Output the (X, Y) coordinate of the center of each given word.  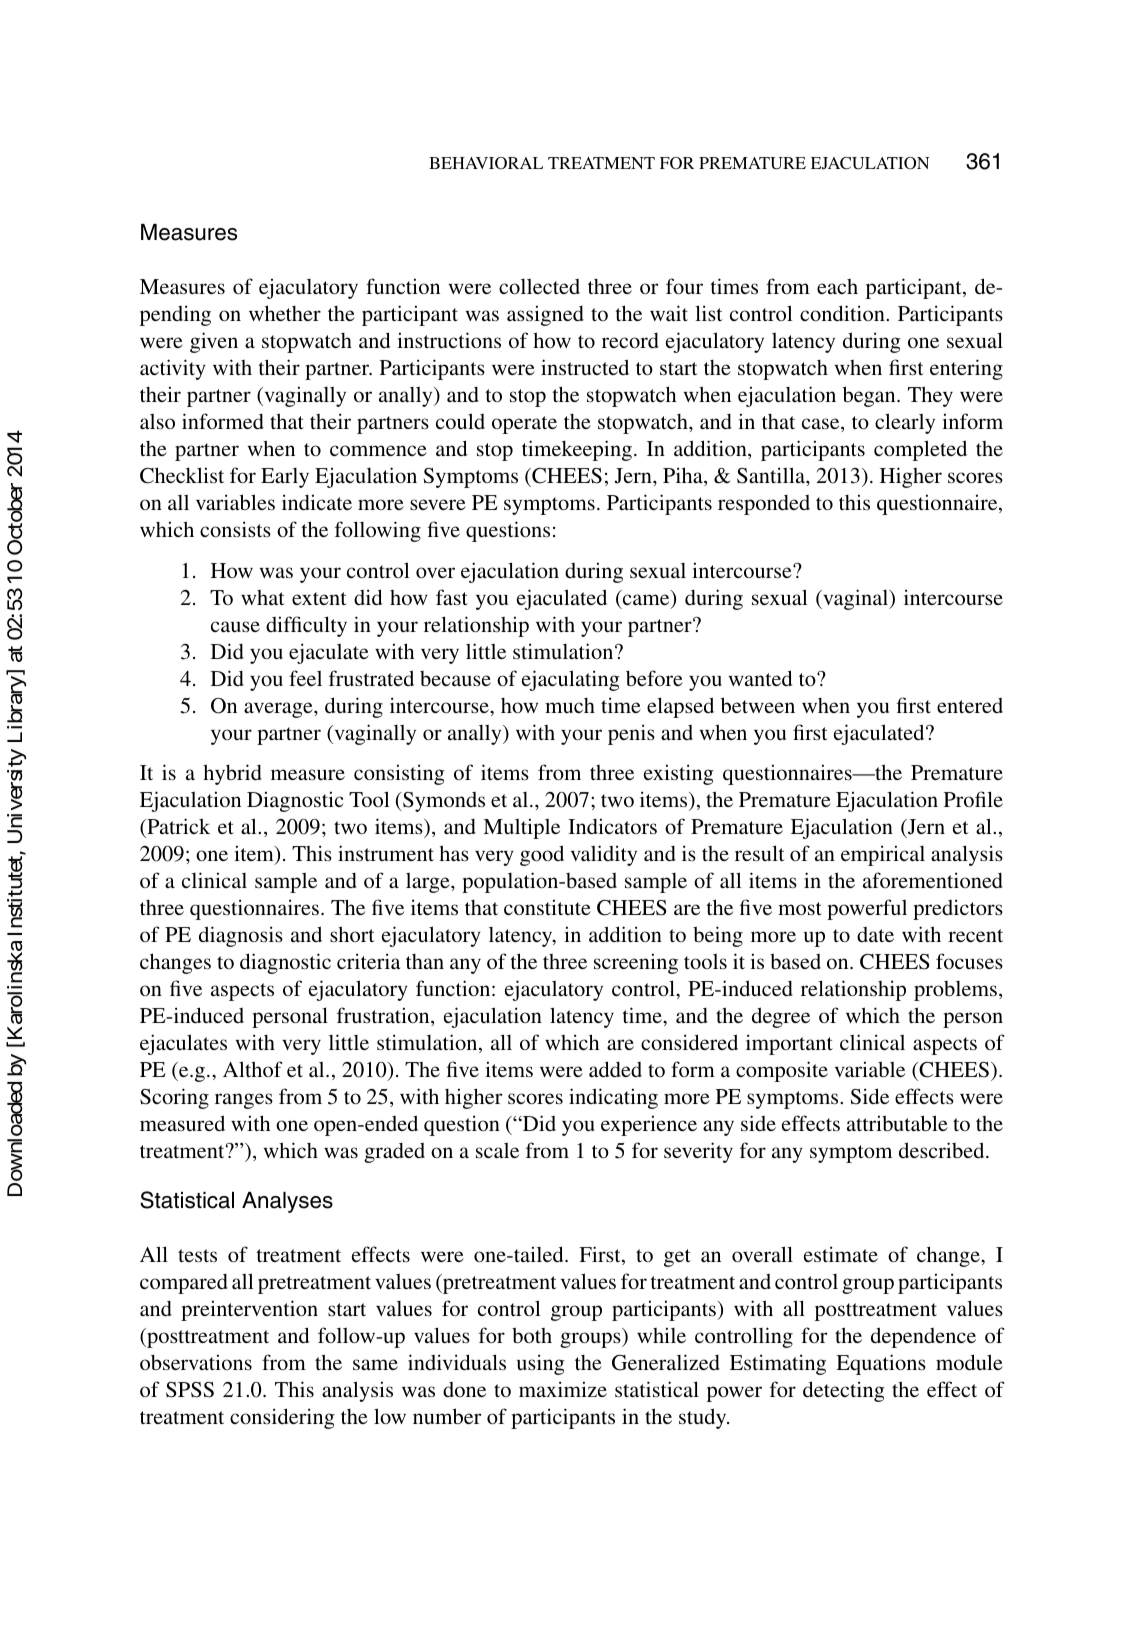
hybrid (232, 774)
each (837, 286)
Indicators (612, 826)
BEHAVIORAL (486, 163)
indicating (613, 1098)
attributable (897, 1123)
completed (920, 450)
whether (285, 313)
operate (524, 425)
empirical (883, 855)
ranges (244, 1101)
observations (196, 1362)
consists (235, 529)
